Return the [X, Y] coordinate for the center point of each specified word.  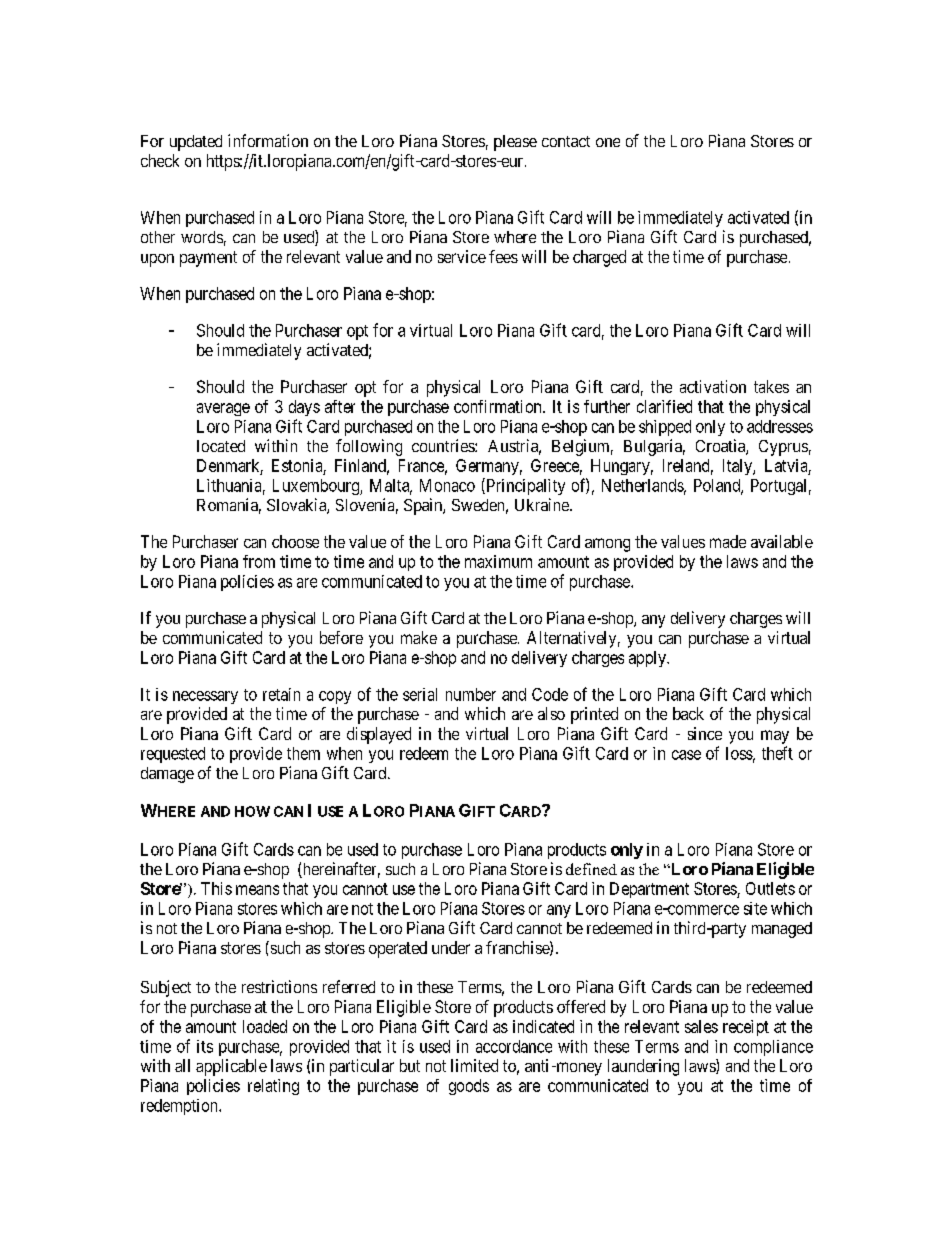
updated [196, 143]
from [259, 561]
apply [648, 659]
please [515, 143]
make [419, 637]
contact [566, 141]
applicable [231, 1067]
